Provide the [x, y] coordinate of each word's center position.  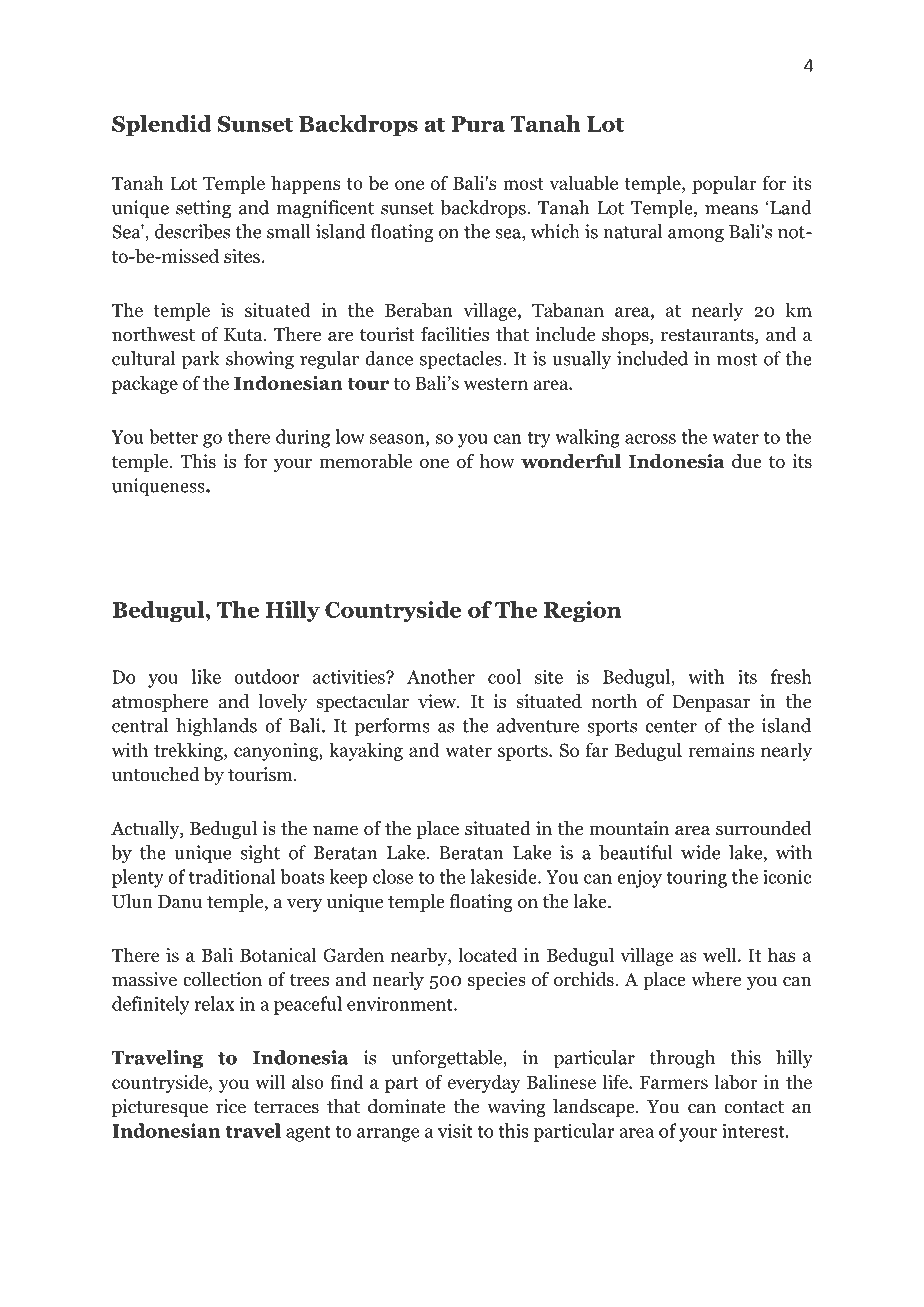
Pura [478, 124]
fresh [791, 676]
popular [724, 184]
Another [441, 676]
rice [231, 1106]
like [206, 676]
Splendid [162, 126]
